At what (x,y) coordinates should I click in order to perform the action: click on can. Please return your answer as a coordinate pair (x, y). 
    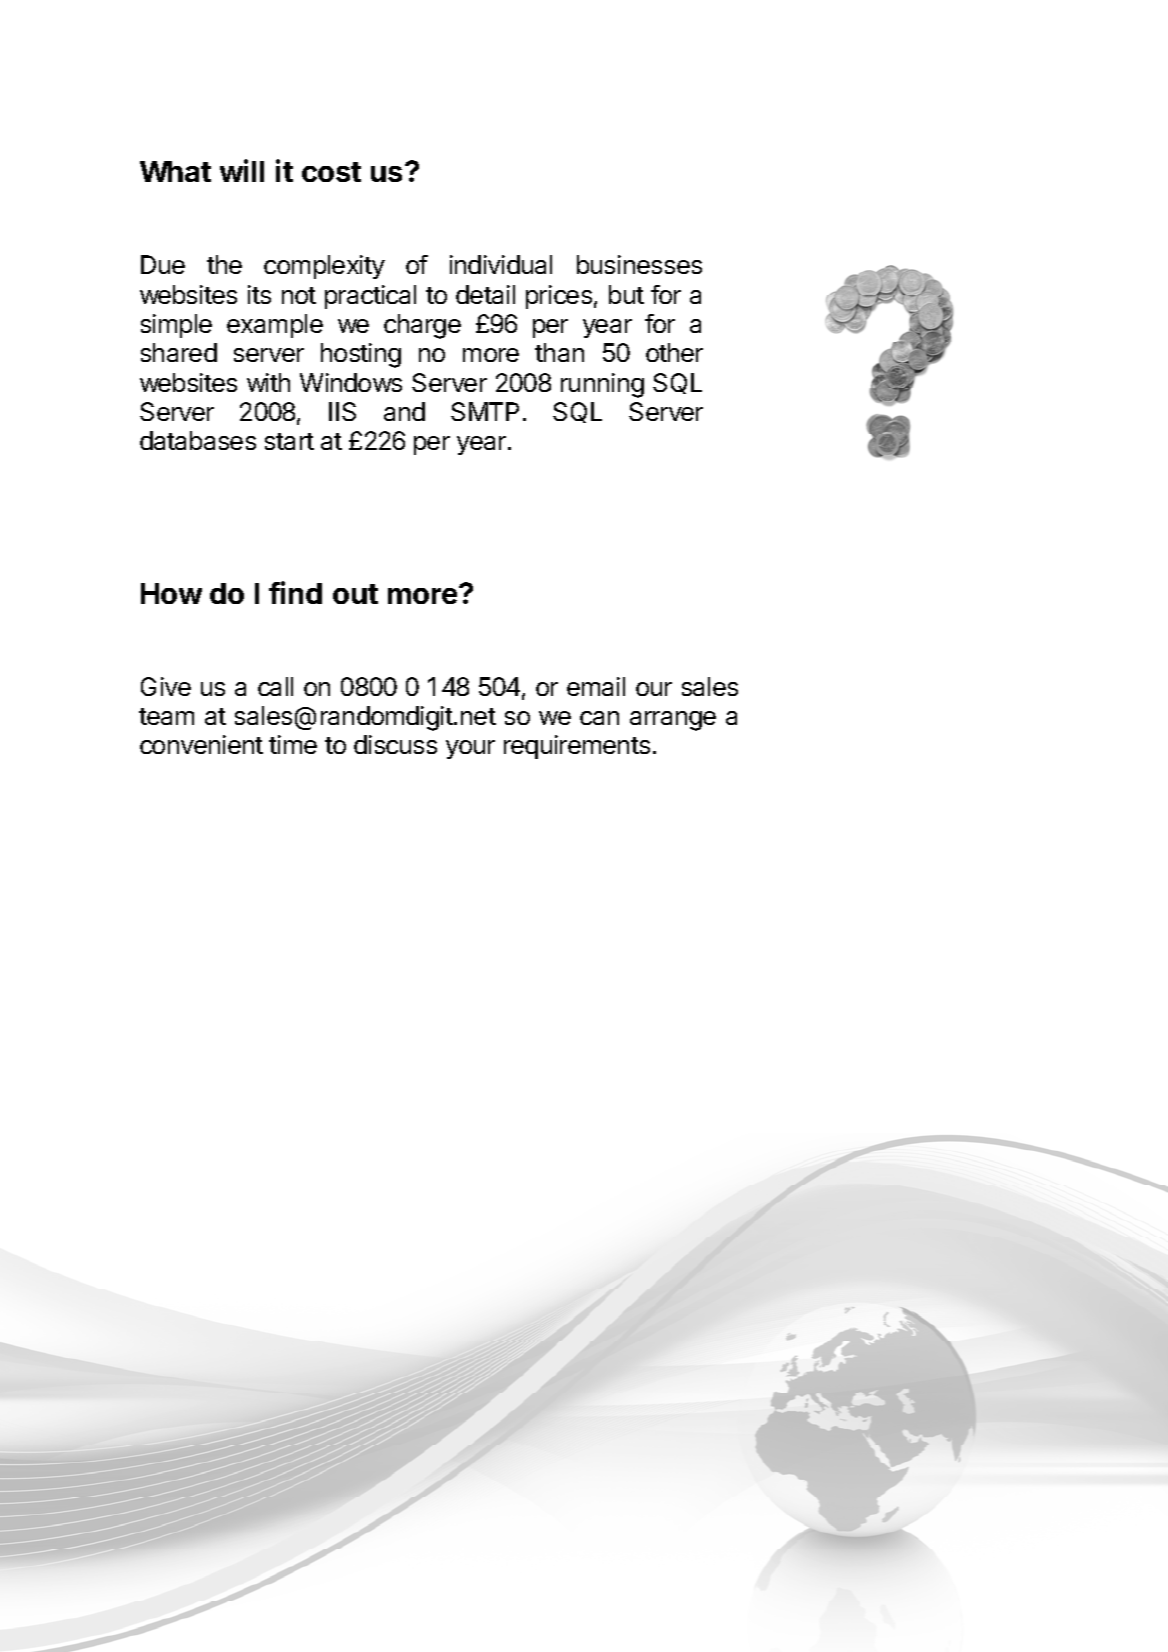
    Looking at the image, I should click on (599, 718).
